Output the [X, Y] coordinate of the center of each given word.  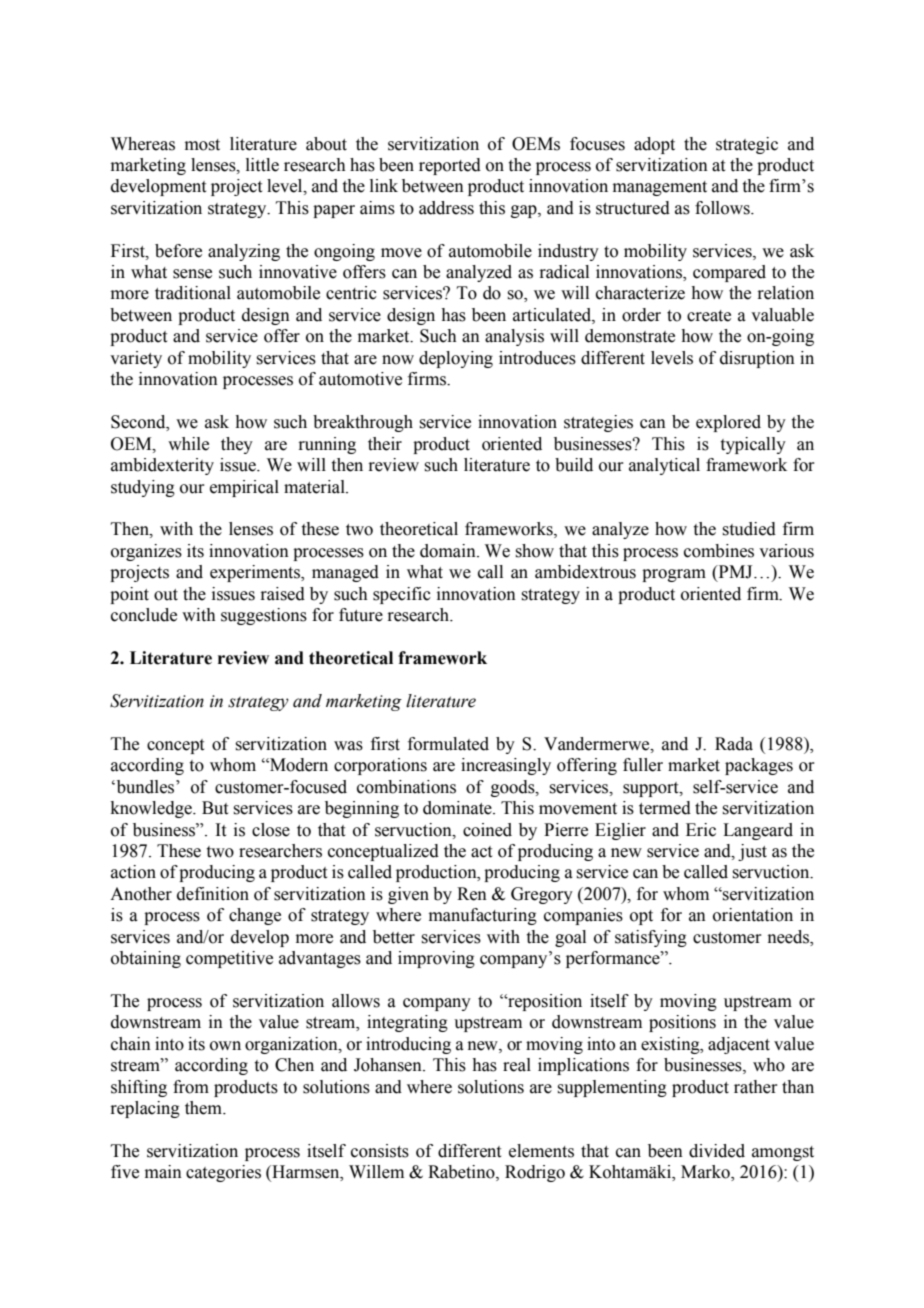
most [202, 145]
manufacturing [483, 916]
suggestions [264, 616]
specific [402, 595]
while [188, 444]
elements [541, 1151]
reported [450, 166]
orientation [753, 915]
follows [723, 208]
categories [223, 1173]
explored [728, 423]
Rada [734, 744]
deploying [456, 359]
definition [213, 894]
